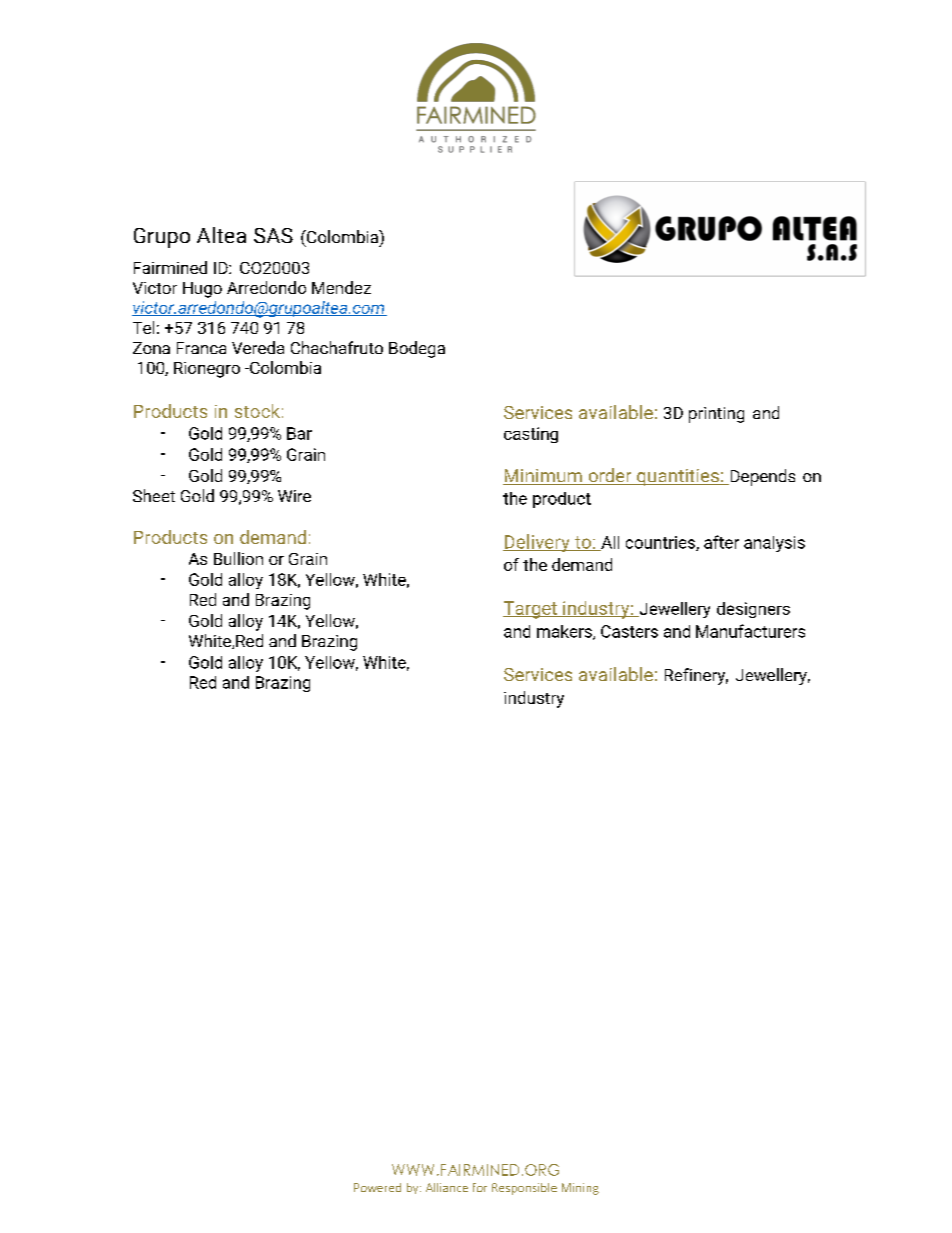  Describe the element at coordinates (238, 558) in the document. I see `Bullion` at that location.
